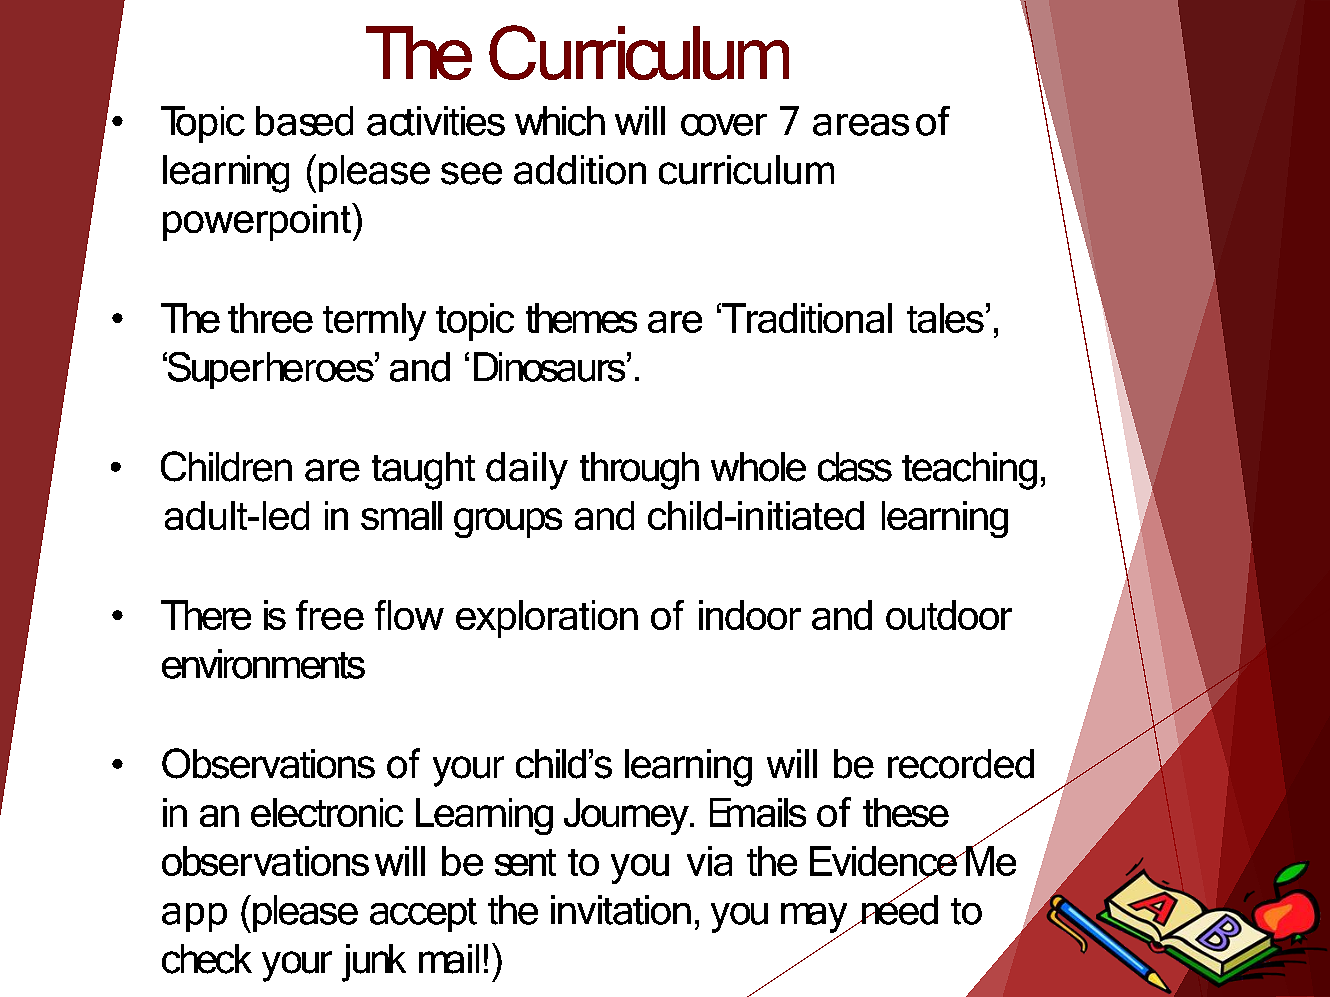  Describe the element at coordinates (945, 318) in the document. I see `tales` at that location.
